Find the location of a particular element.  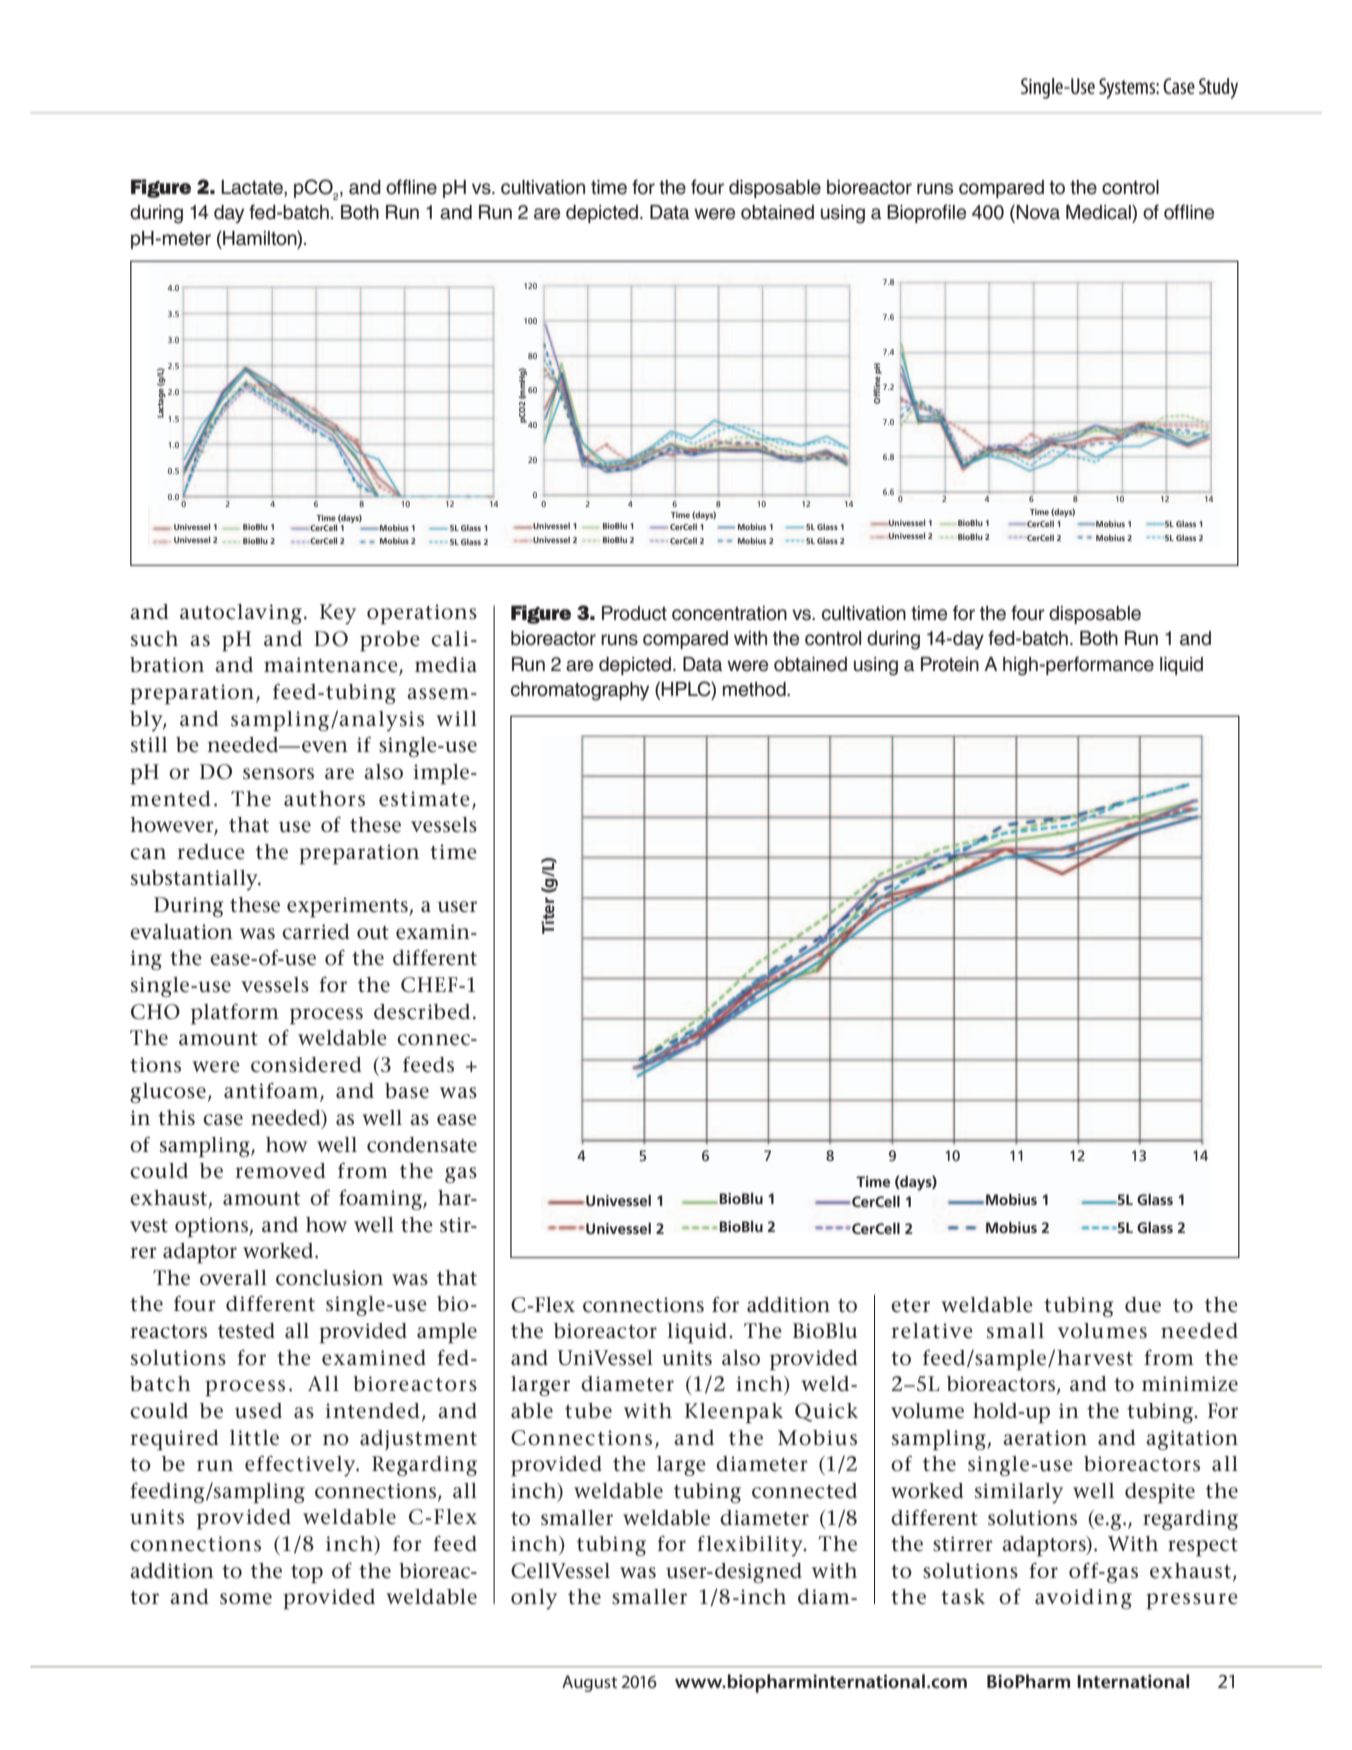

due is located at coordinates (1143, 1305).
